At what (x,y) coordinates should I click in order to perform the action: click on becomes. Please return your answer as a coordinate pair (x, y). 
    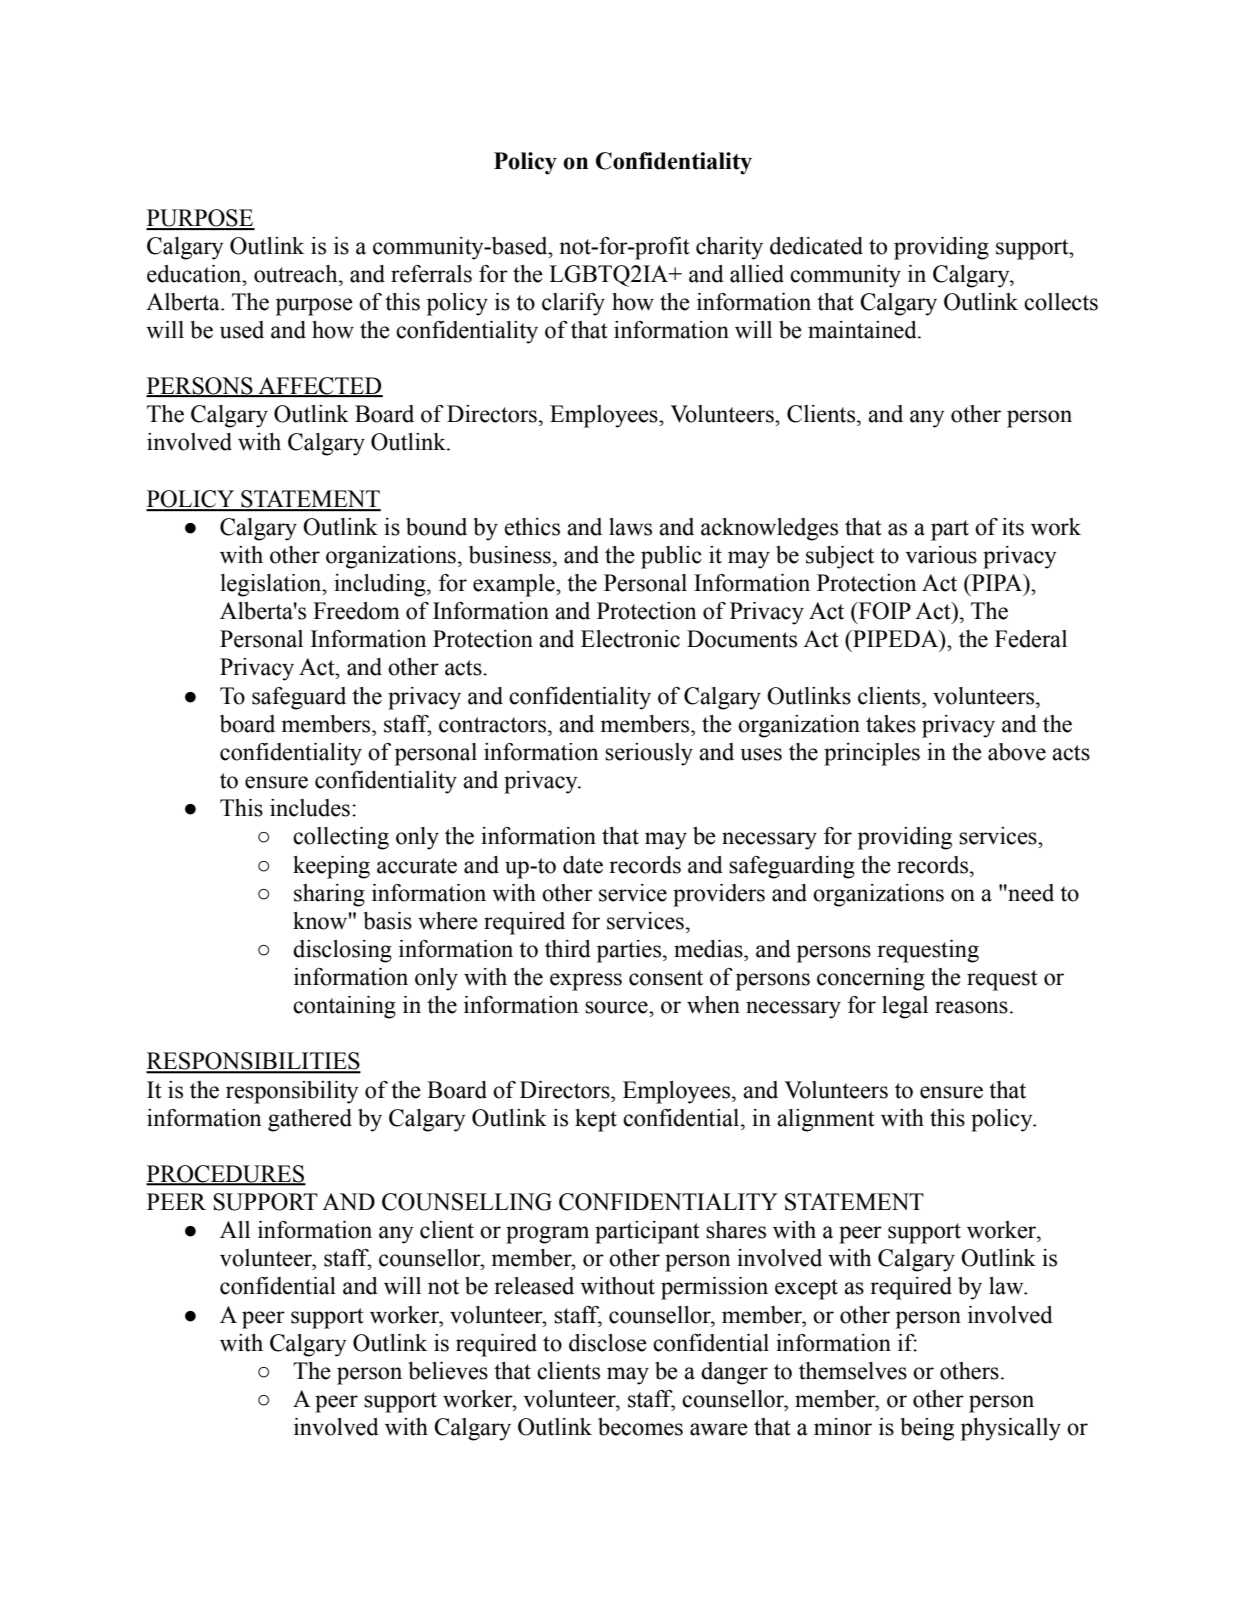
    Looking at the image, I should click on (640, 1427).
